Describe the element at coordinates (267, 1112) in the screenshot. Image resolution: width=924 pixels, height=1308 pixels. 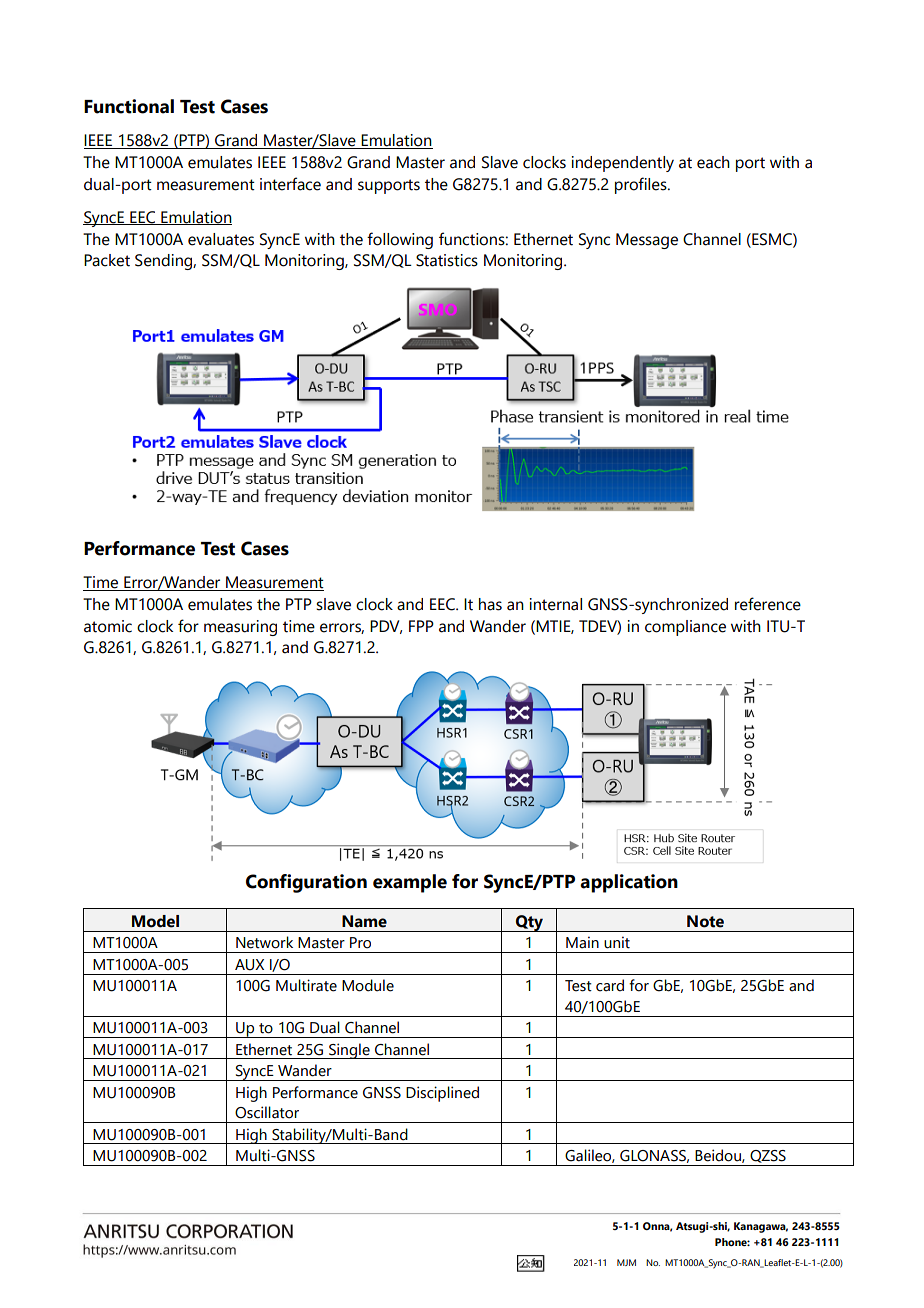
I see `Oscillator` at that location.
